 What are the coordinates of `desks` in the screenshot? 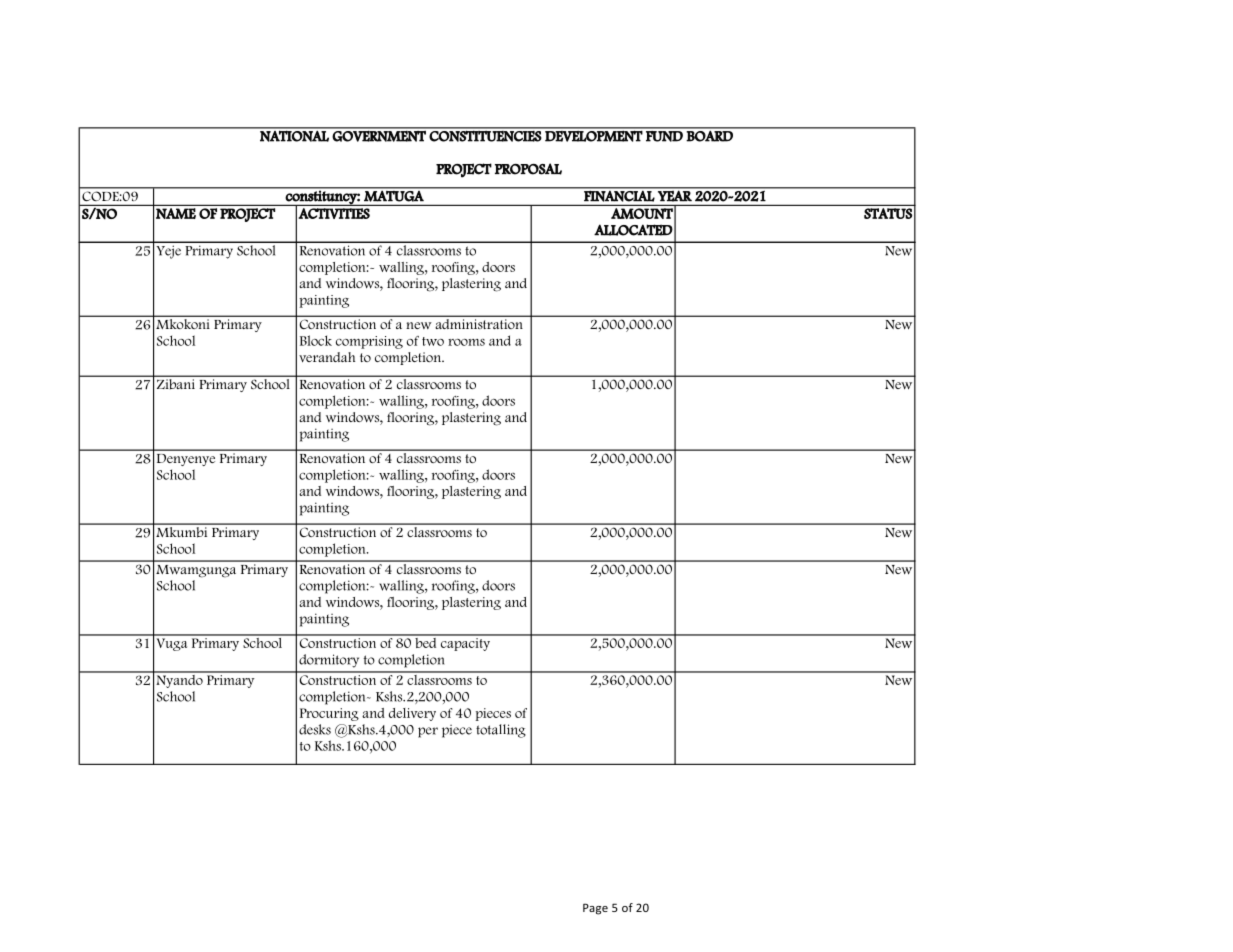 It's located at (315, 729).
